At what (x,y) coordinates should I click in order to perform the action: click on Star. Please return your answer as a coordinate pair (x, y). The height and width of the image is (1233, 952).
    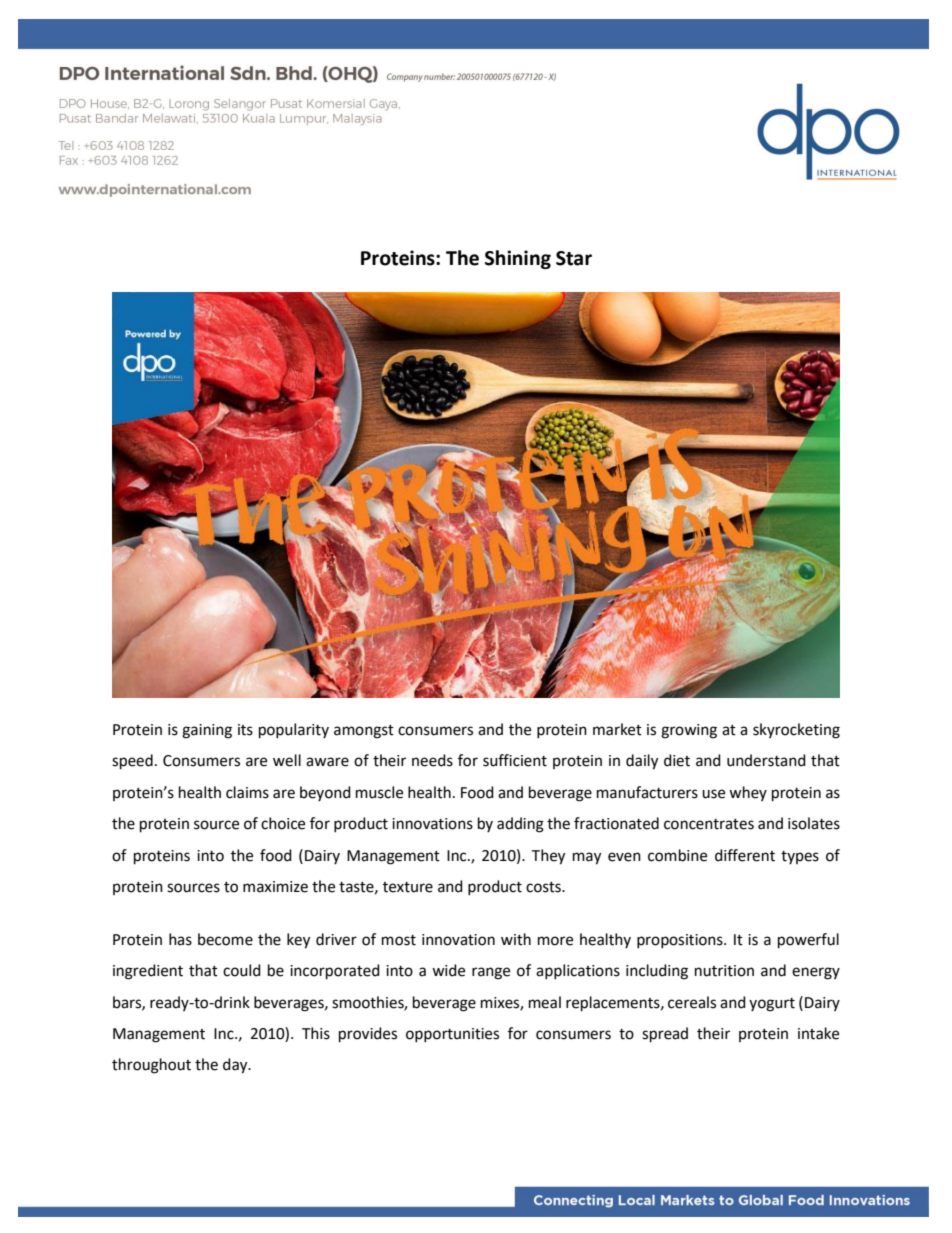
    Looking at the image, I should click on (574, 258).
